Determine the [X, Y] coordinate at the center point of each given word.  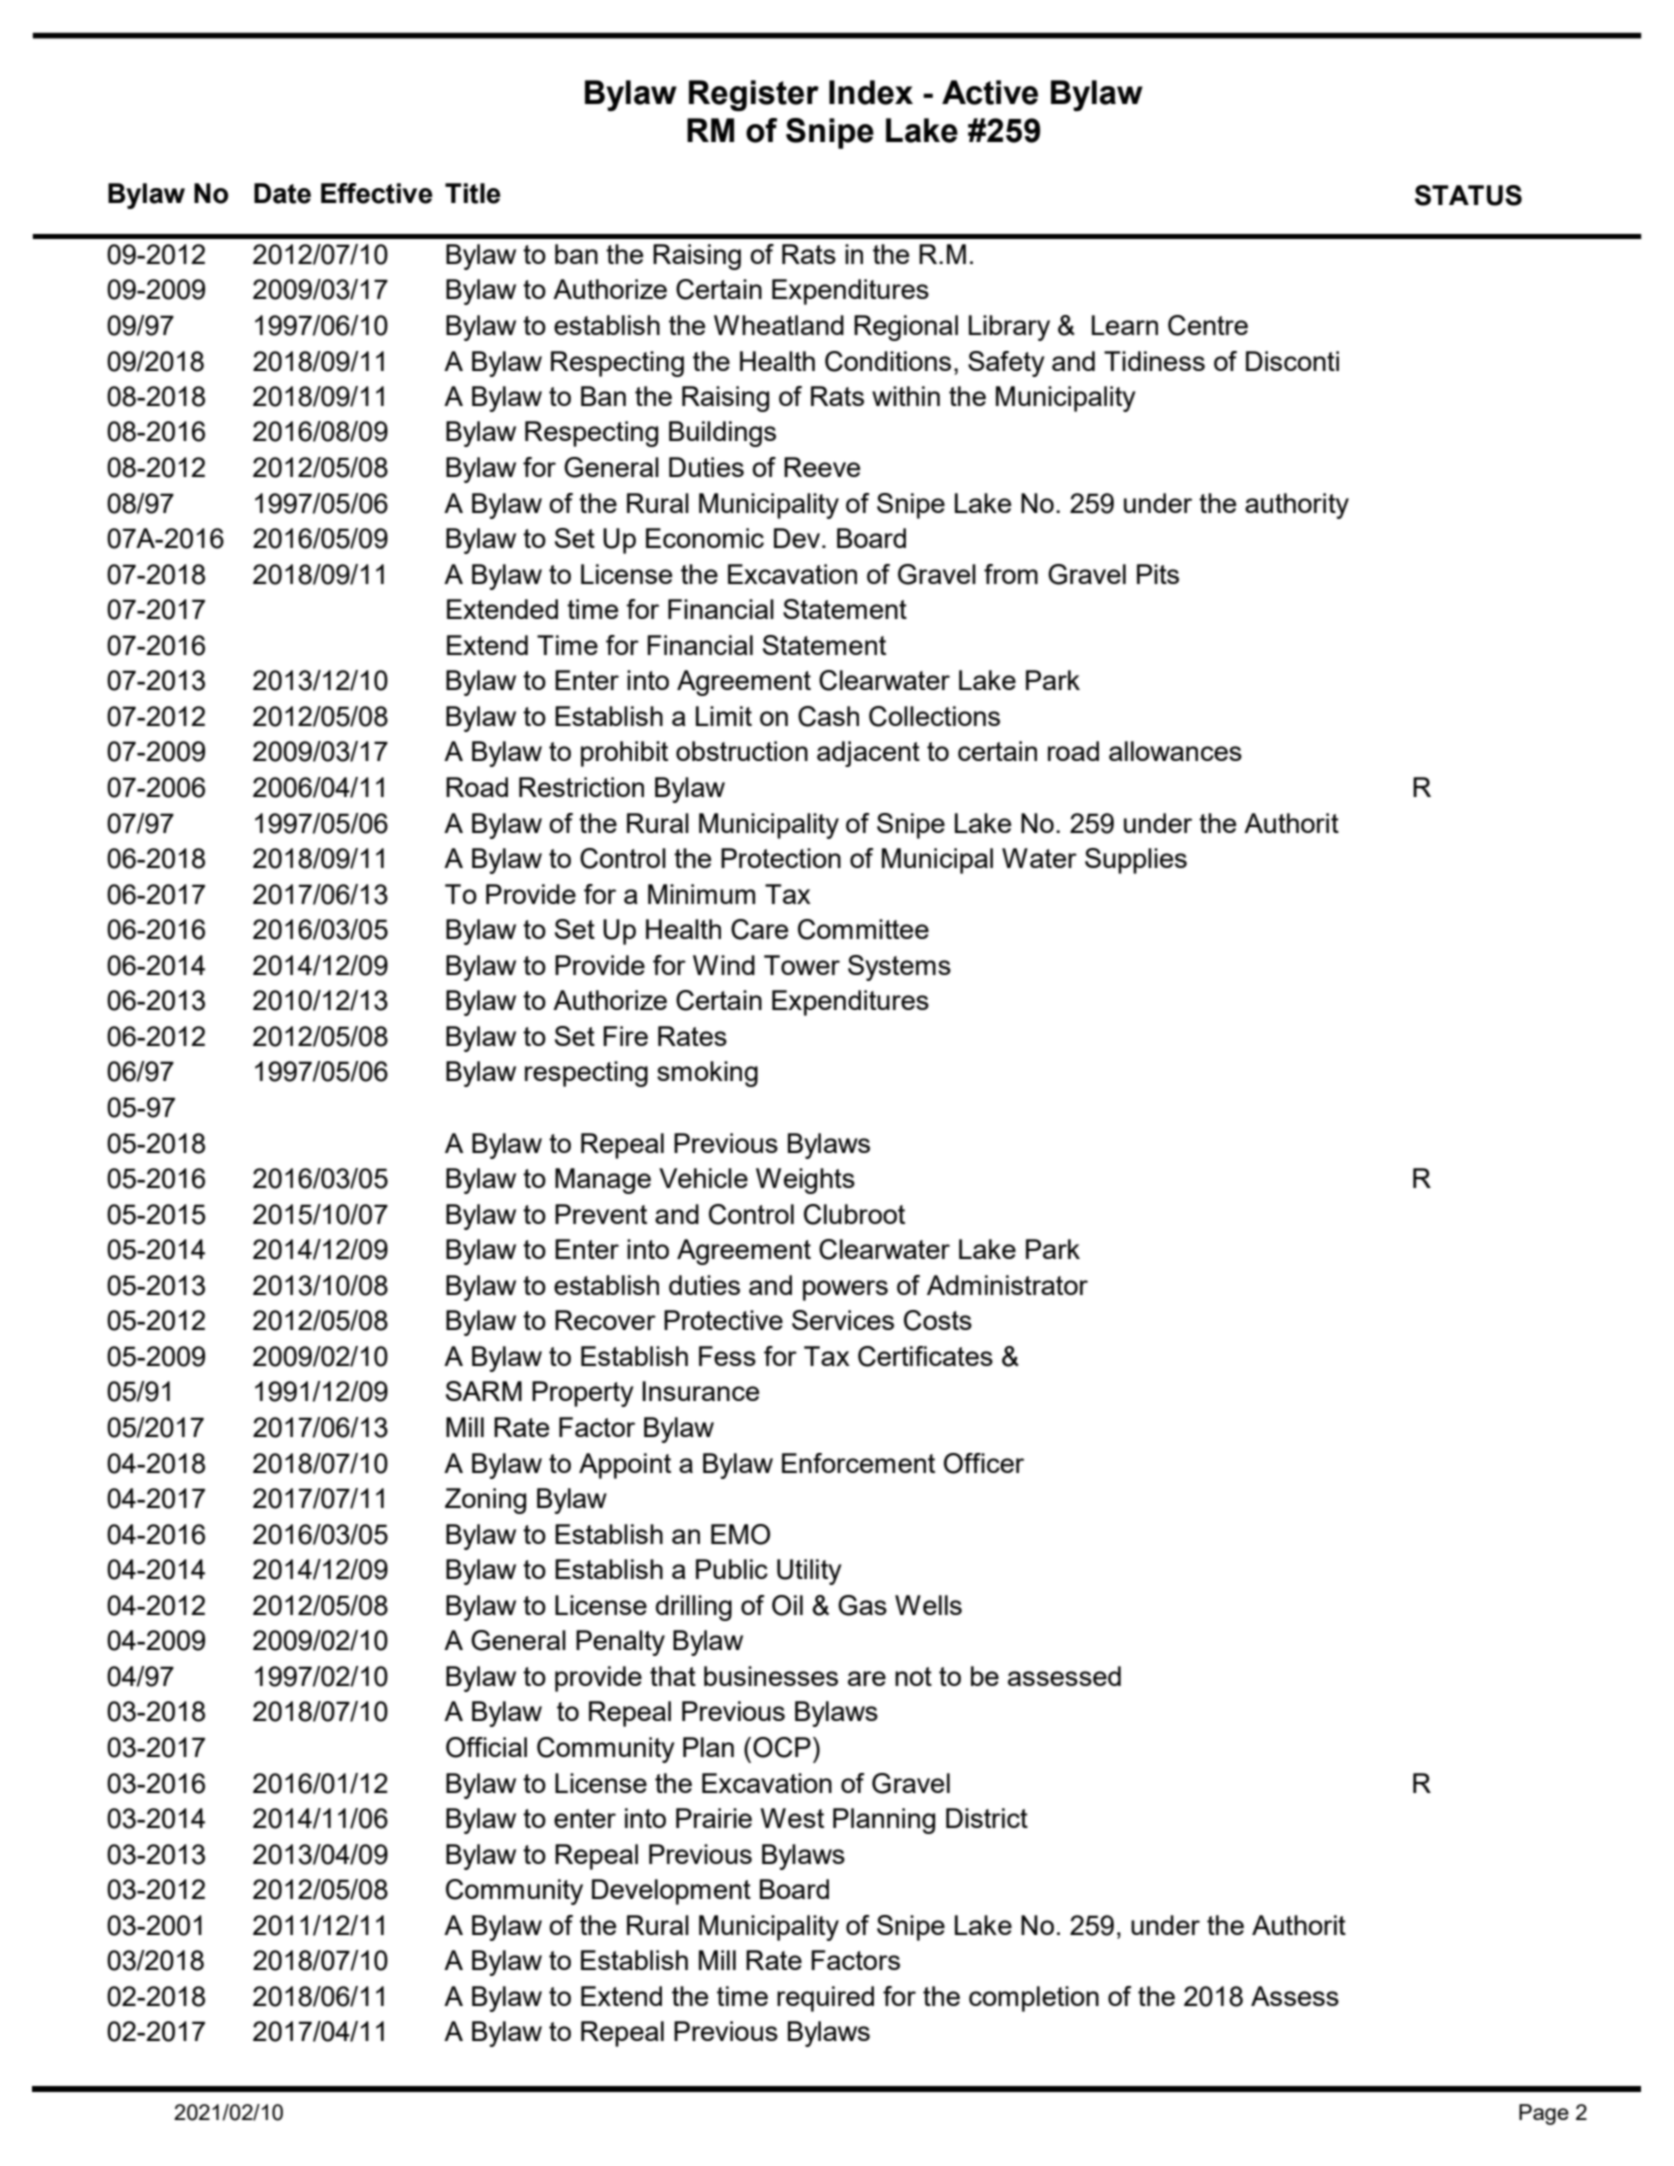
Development [671, 1892]
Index [871, 92]
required [825, 1999]
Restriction [581, 787]
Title [473, 193]
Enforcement [858, 1463]
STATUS [1468, 195]
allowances [1175, 751]
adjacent [868, 754]
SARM [484, 1391]
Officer [984, 1463]
